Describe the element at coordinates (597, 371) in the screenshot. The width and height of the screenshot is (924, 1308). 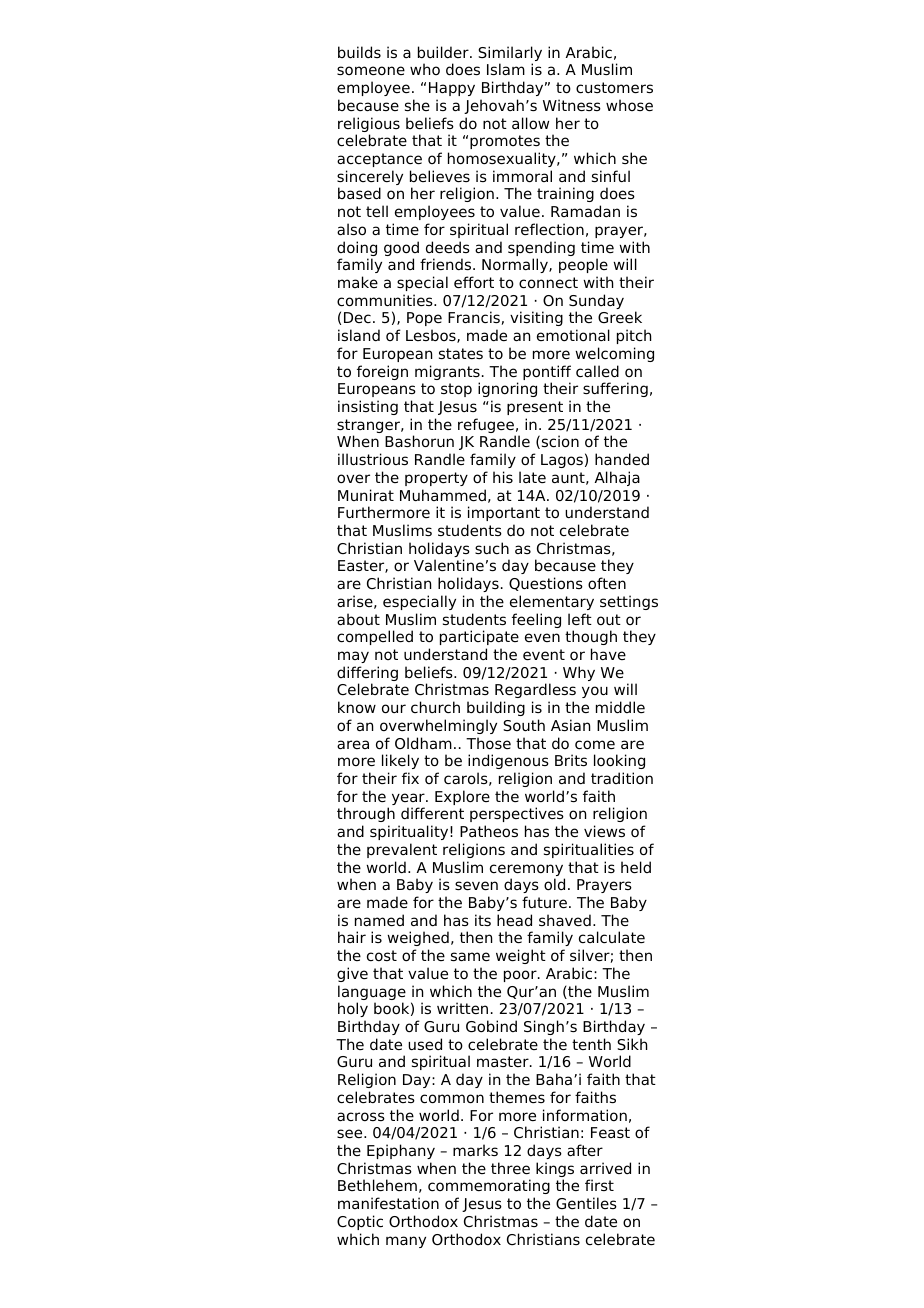
I see `called` at that location.
